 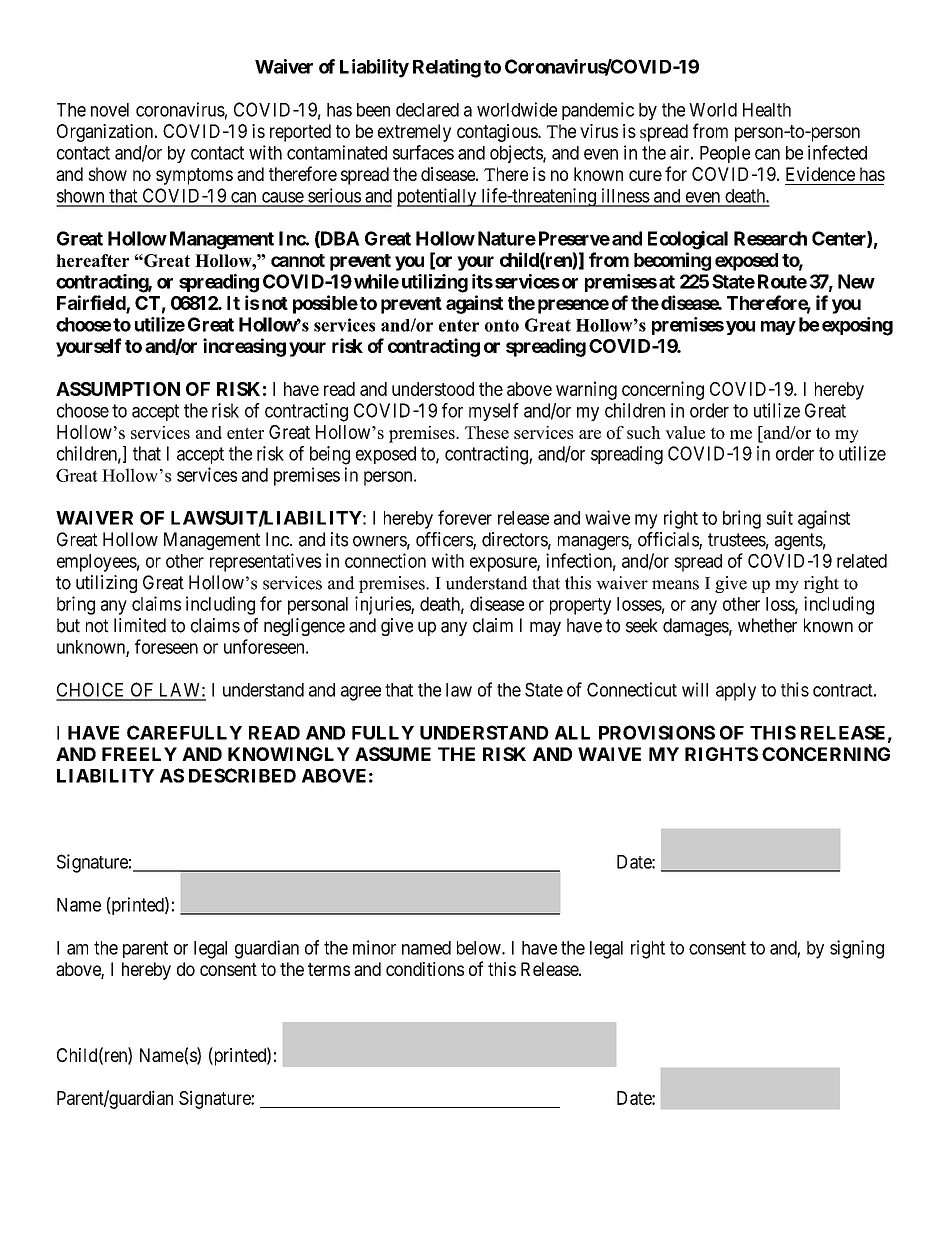 What do you see at coordinates (106, 133) in the document?
I see `Organization` at bounding box center [106, 133].
